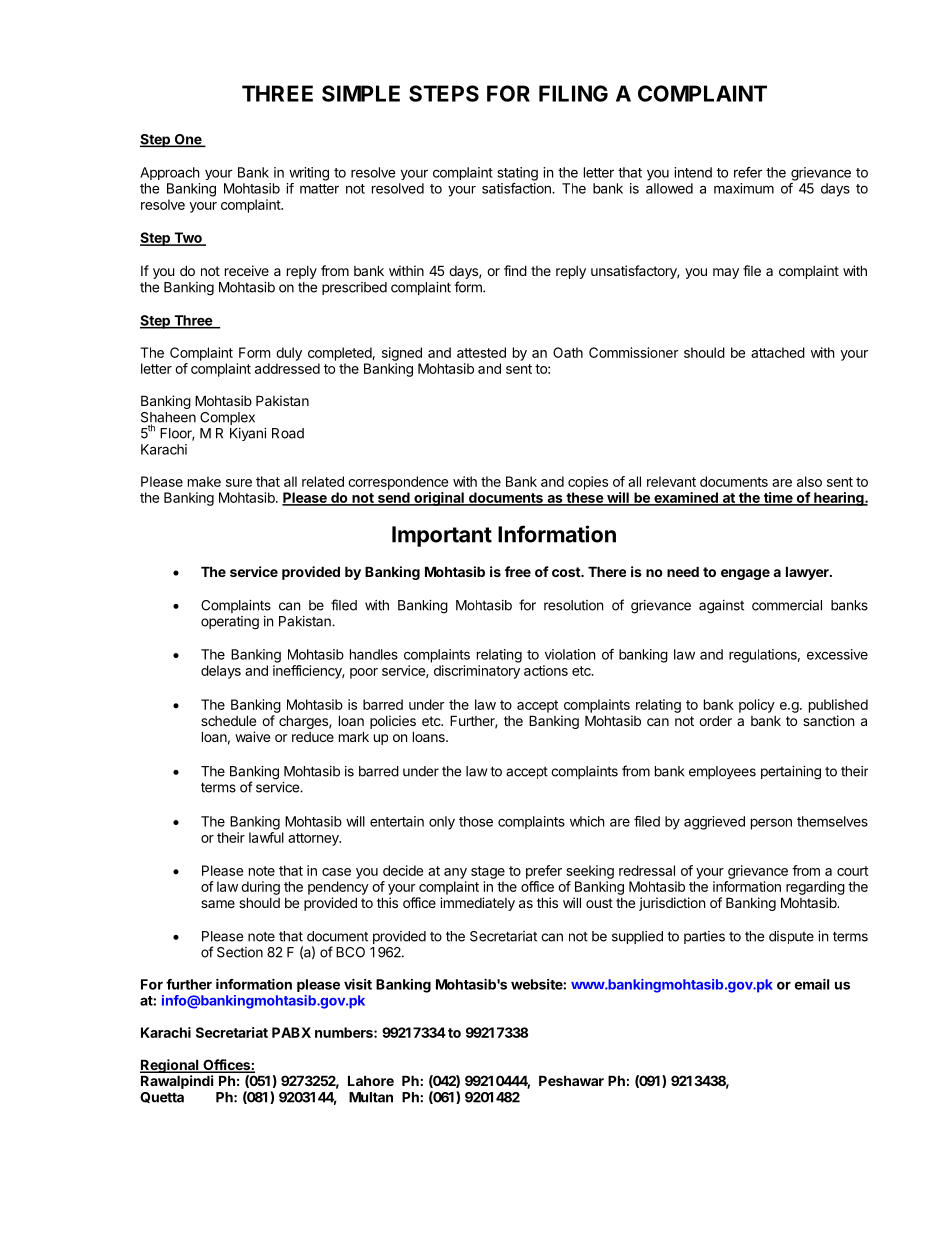  I want to click on operating, so click(230, 623).
